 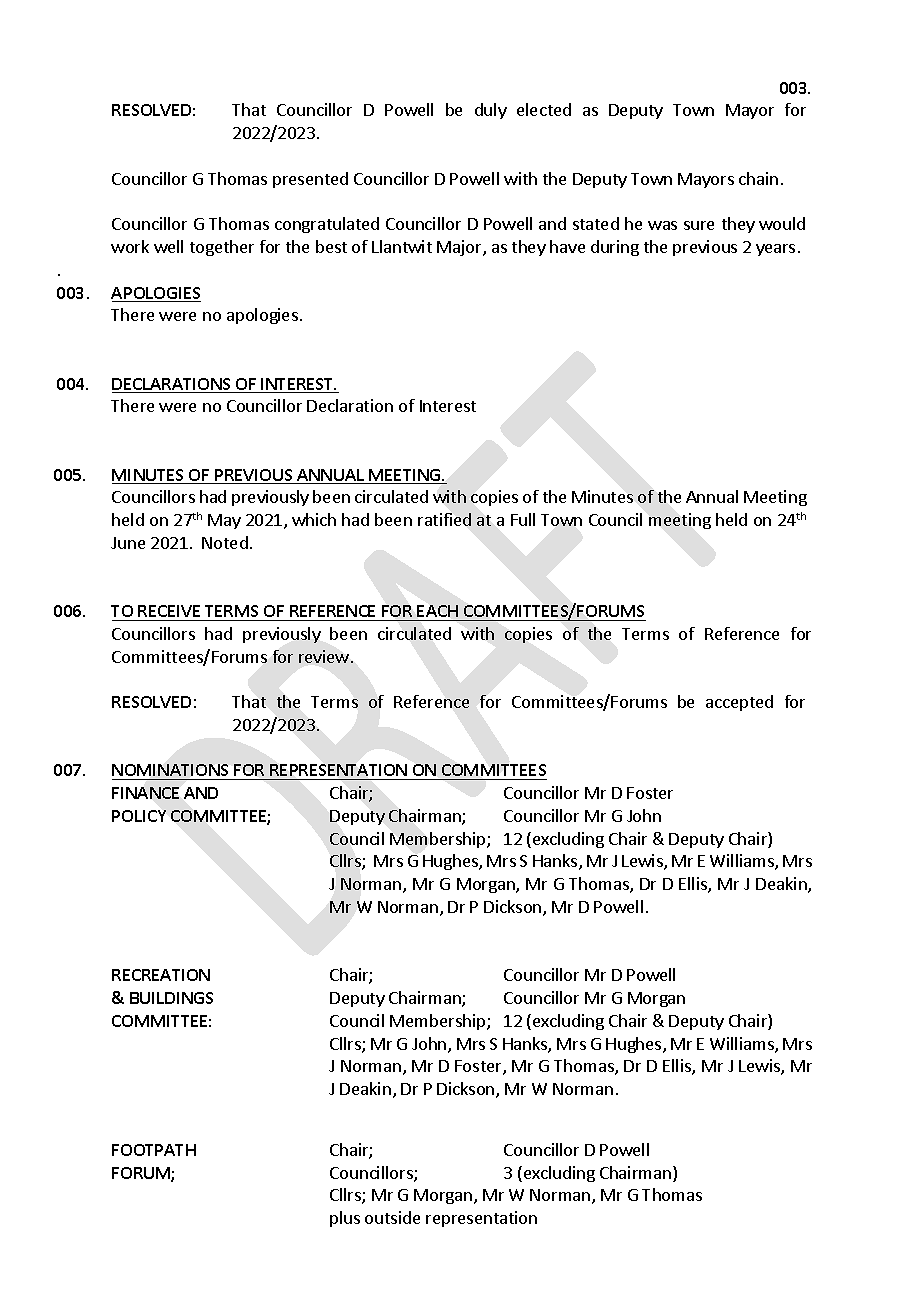 What do you see at coordinates (310, 180) in the screenshot?
I see `presented` at bounding box center [310, 180].
